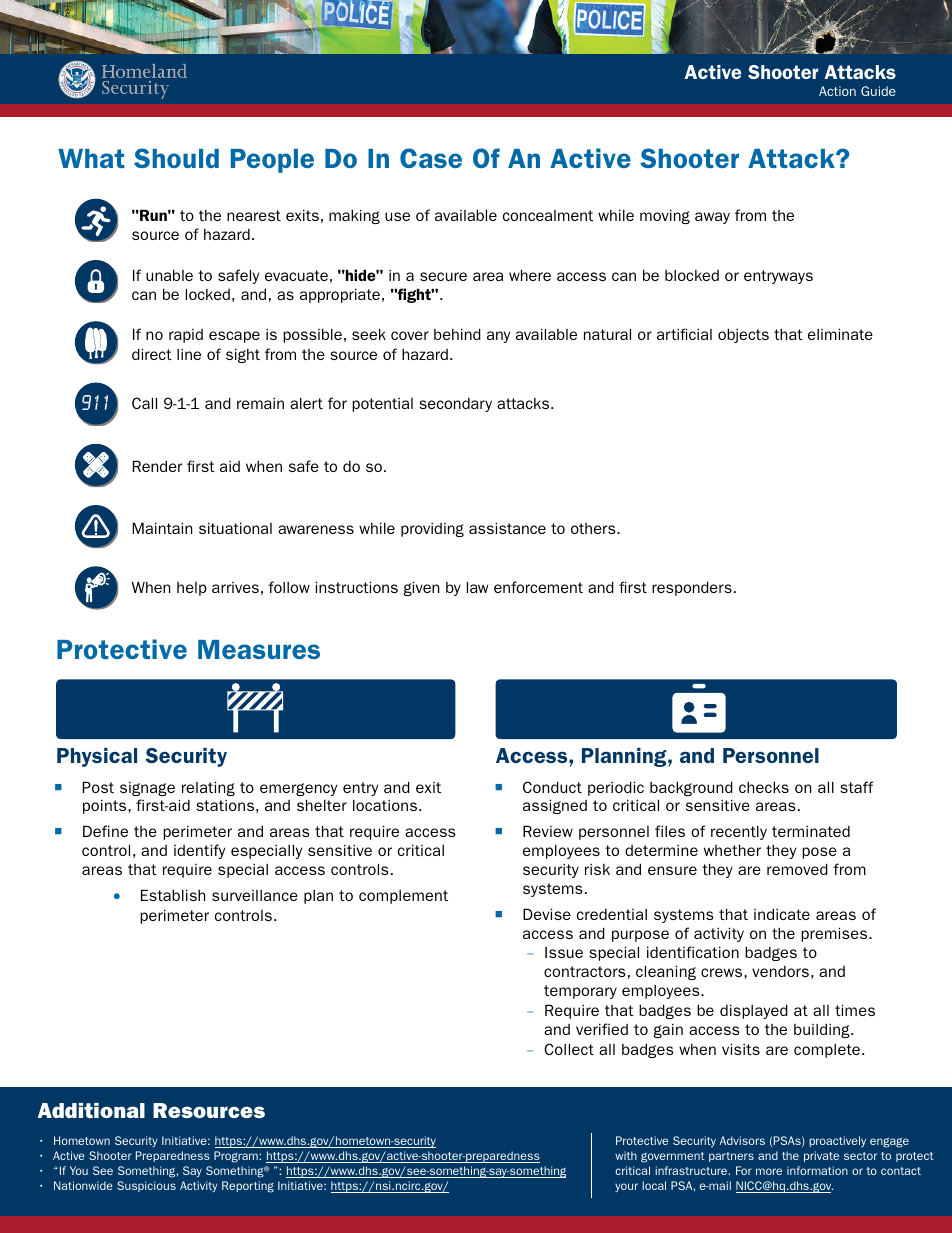 Image resolution: width=952 pixels, height=1233 pixels. What do you see at coordinates (208, 788) in the page?
I see `relating` at bounding box center [208, 788].
